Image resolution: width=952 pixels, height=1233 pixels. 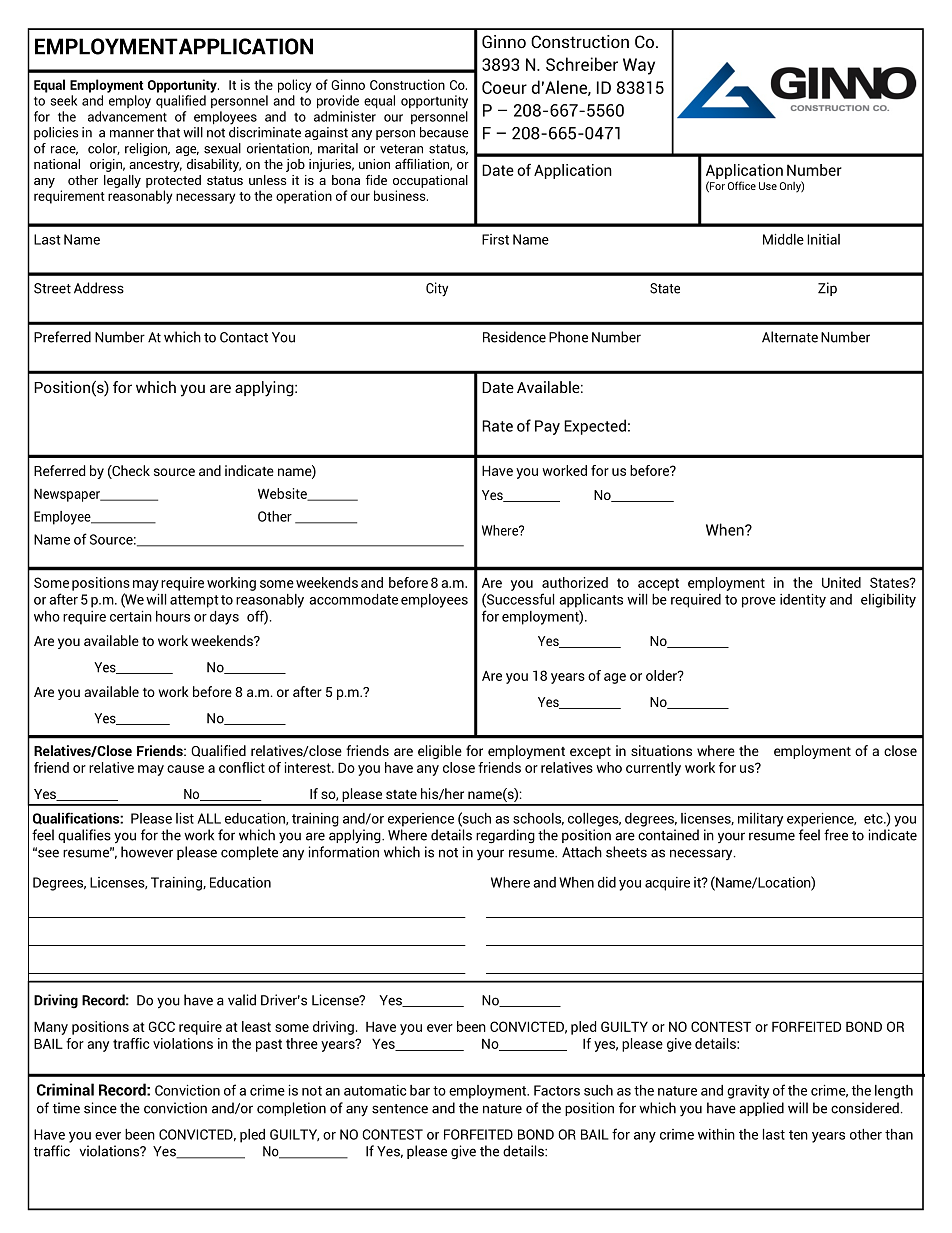 What do you see at coordinates (173, 616) in the screenshot?
I see `hours` at bounding box center [173, 616].
